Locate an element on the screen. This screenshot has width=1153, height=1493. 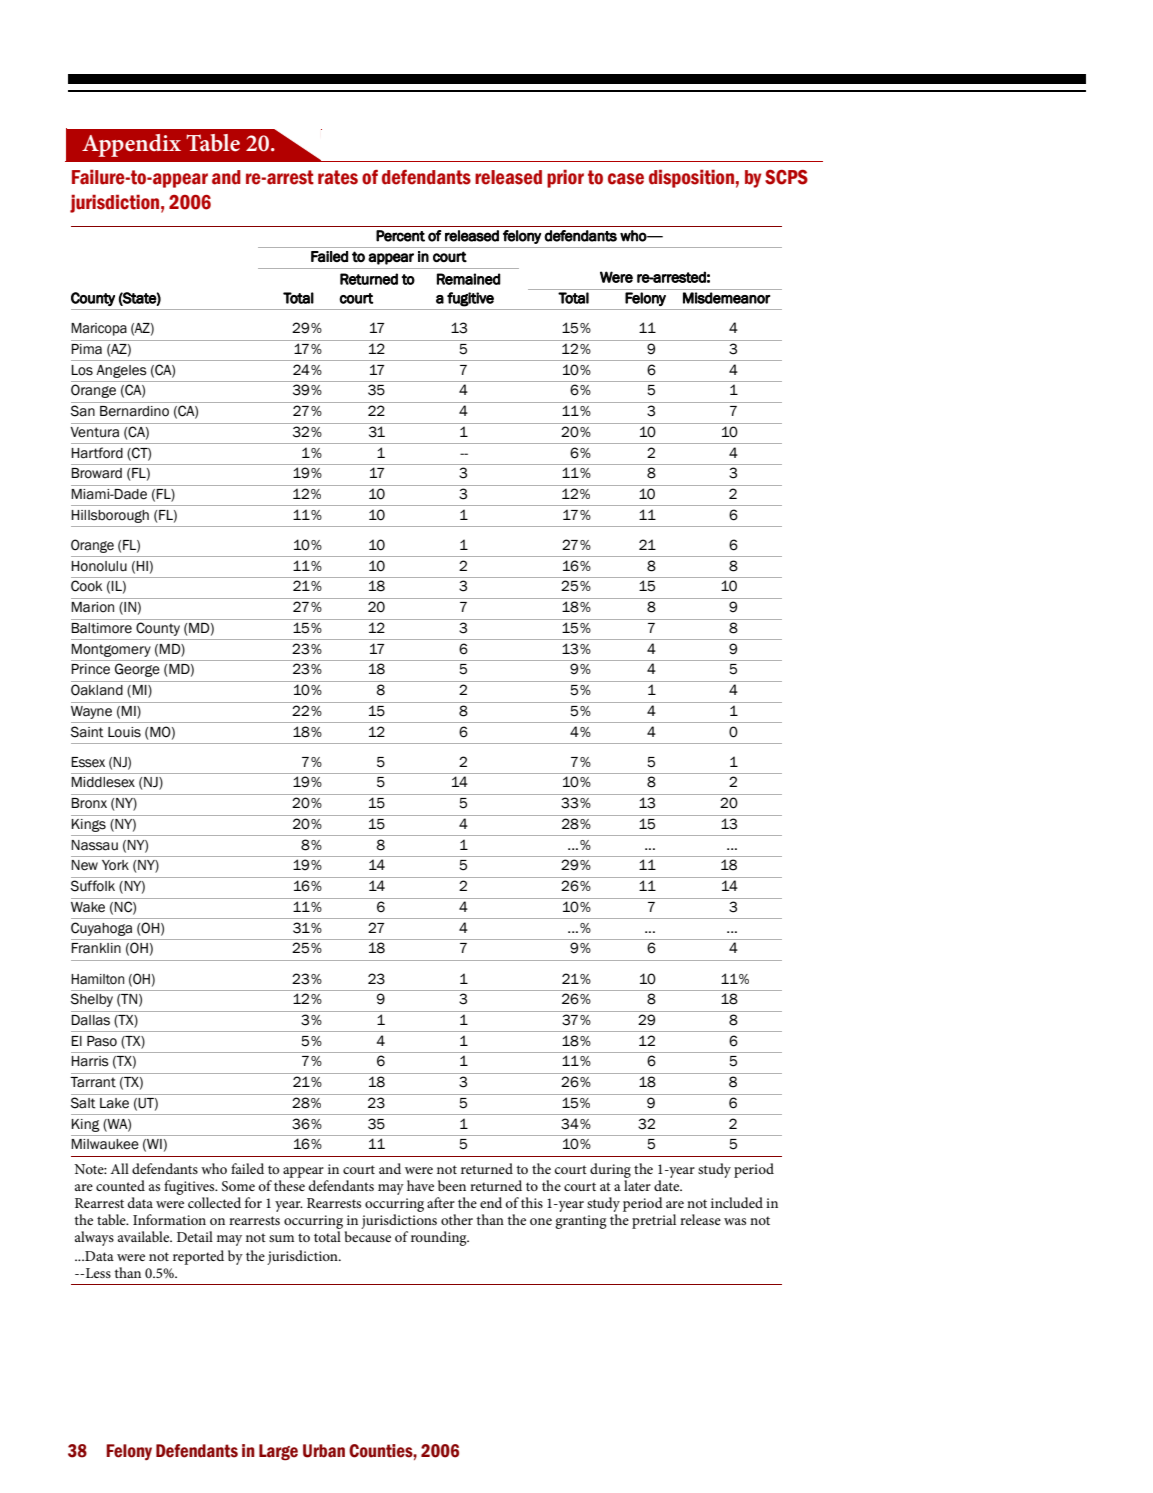
Percent is located at coordinates (400, 236).
